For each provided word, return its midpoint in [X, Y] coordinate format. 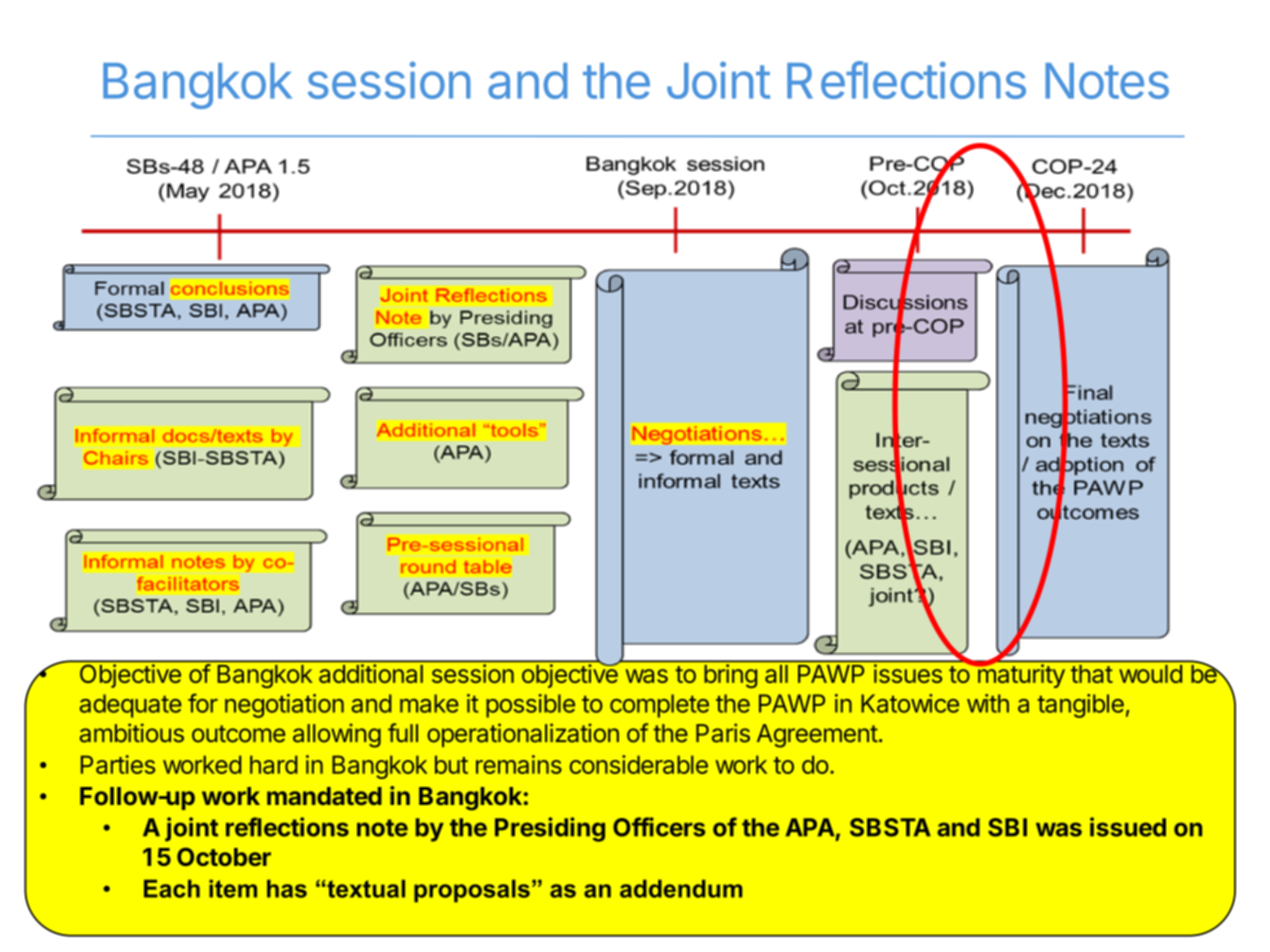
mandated [324, 796]
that [1092, 674]
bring [730, 676]
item [233, 889]
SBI [1007, 827]
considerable [639, 764]
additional [371, 673]
